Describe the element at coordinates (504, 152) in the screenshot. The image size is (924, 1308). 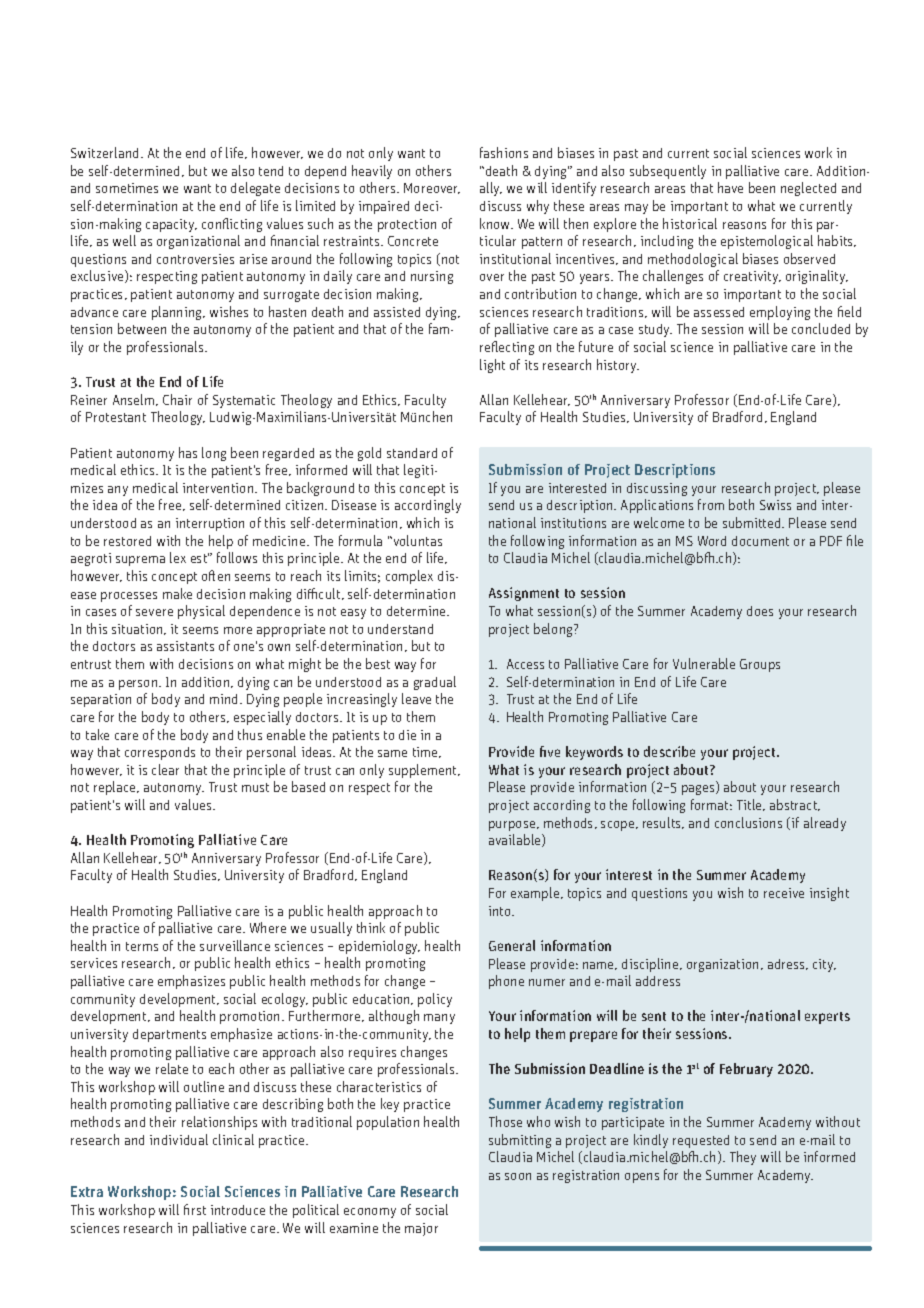
I see `fashions` at that location.
